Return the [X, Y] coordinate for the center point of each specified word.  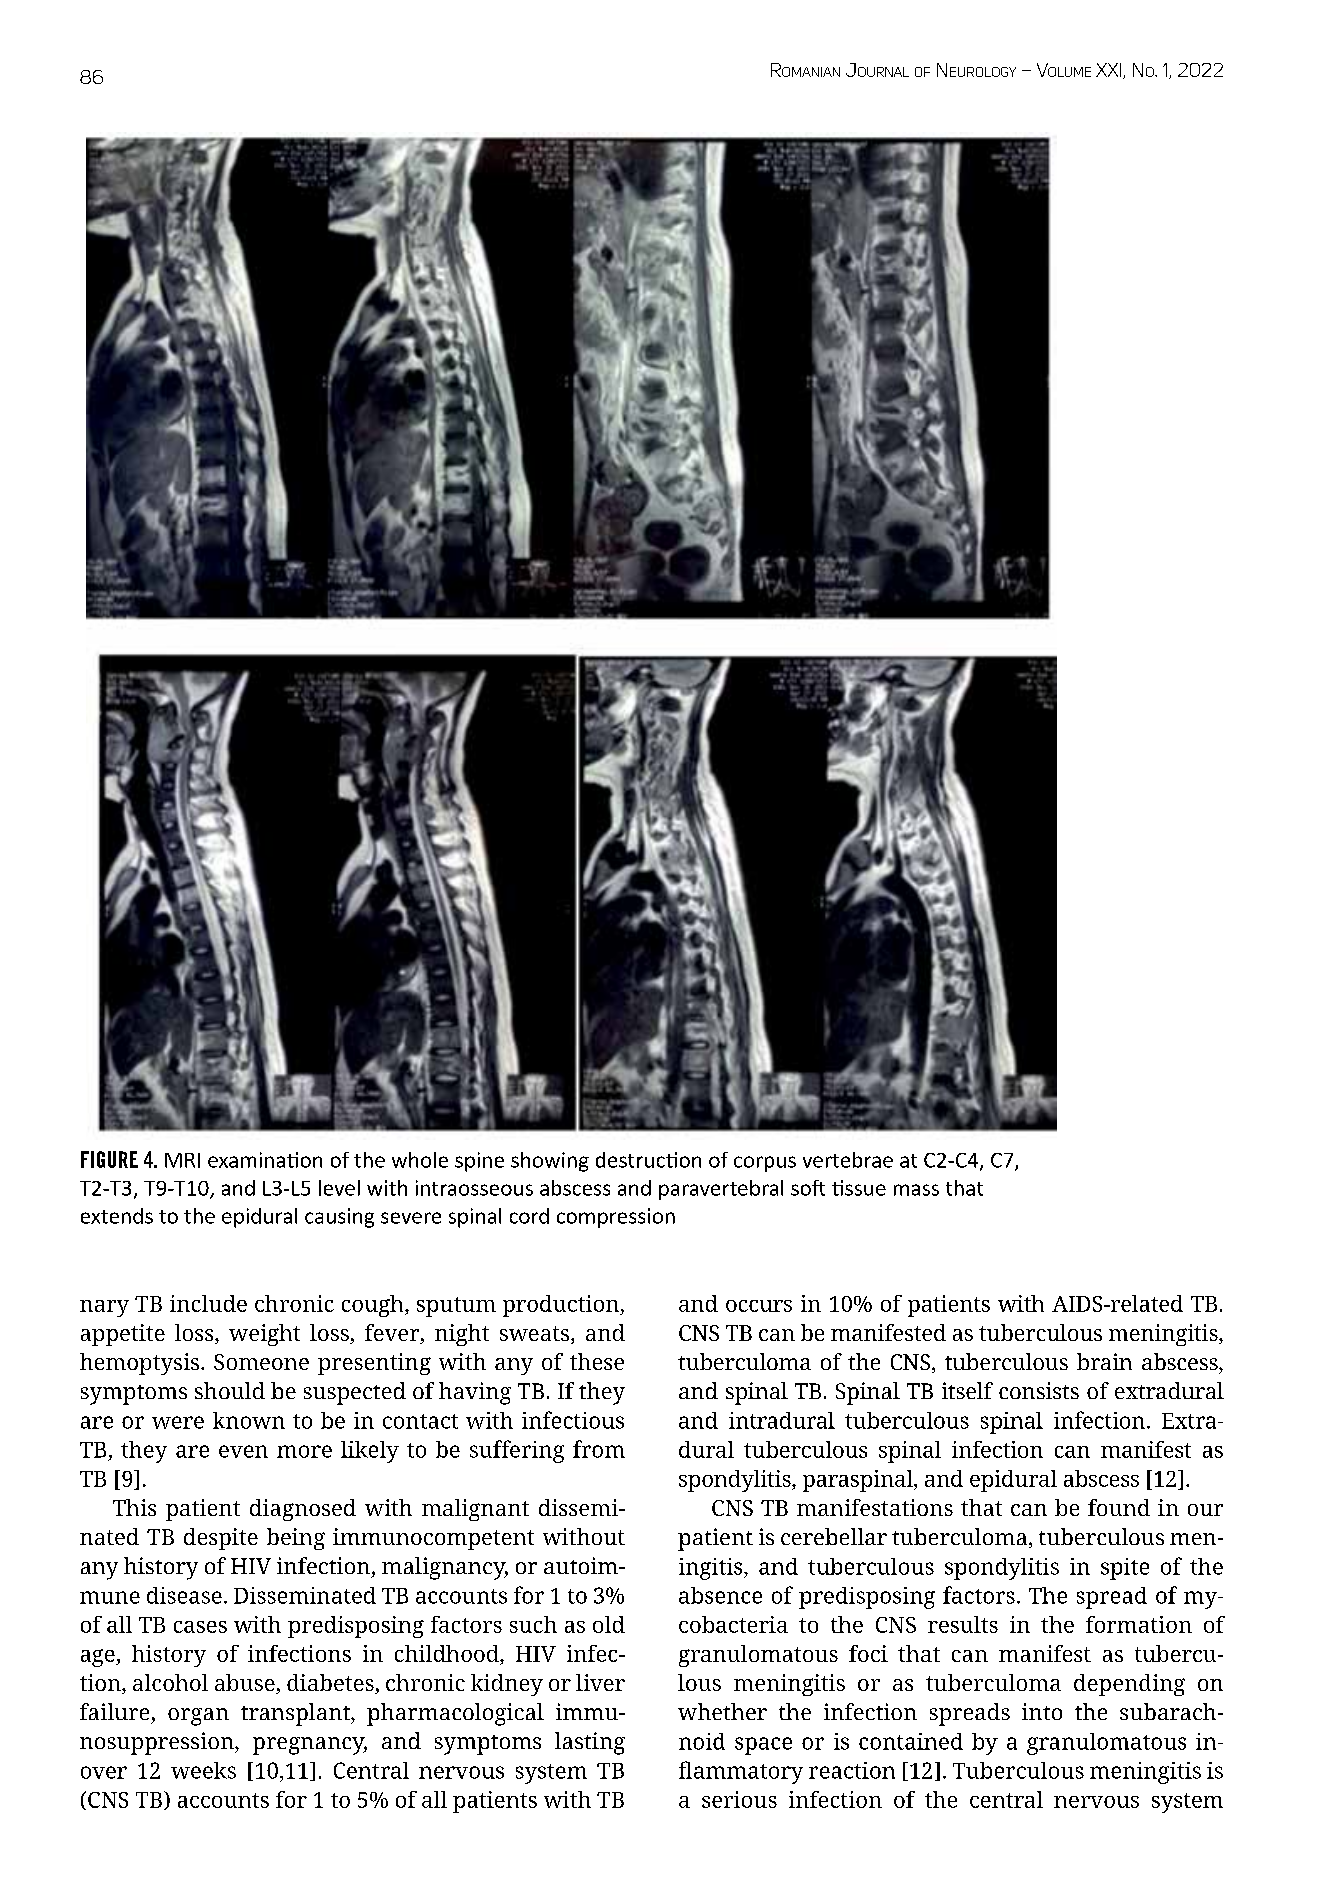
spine [479, 1162]
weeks [203, 1770]
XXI [1110, 71]
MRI [182, 1160]
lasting [590, 1743]
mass [916, 1190]
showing [550, 1162]
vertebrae [848, 1160]
